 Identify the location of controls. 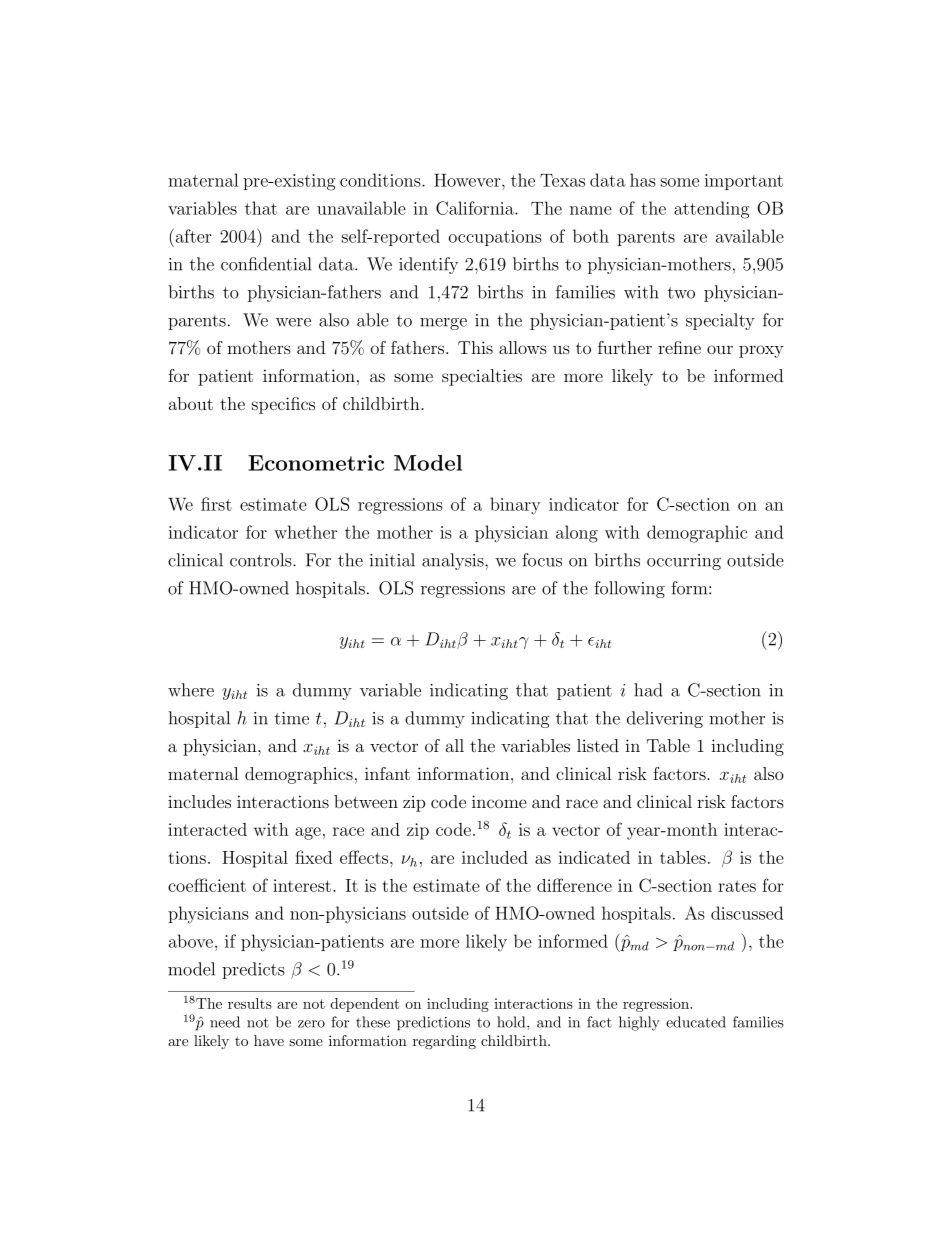
(262, 560).
